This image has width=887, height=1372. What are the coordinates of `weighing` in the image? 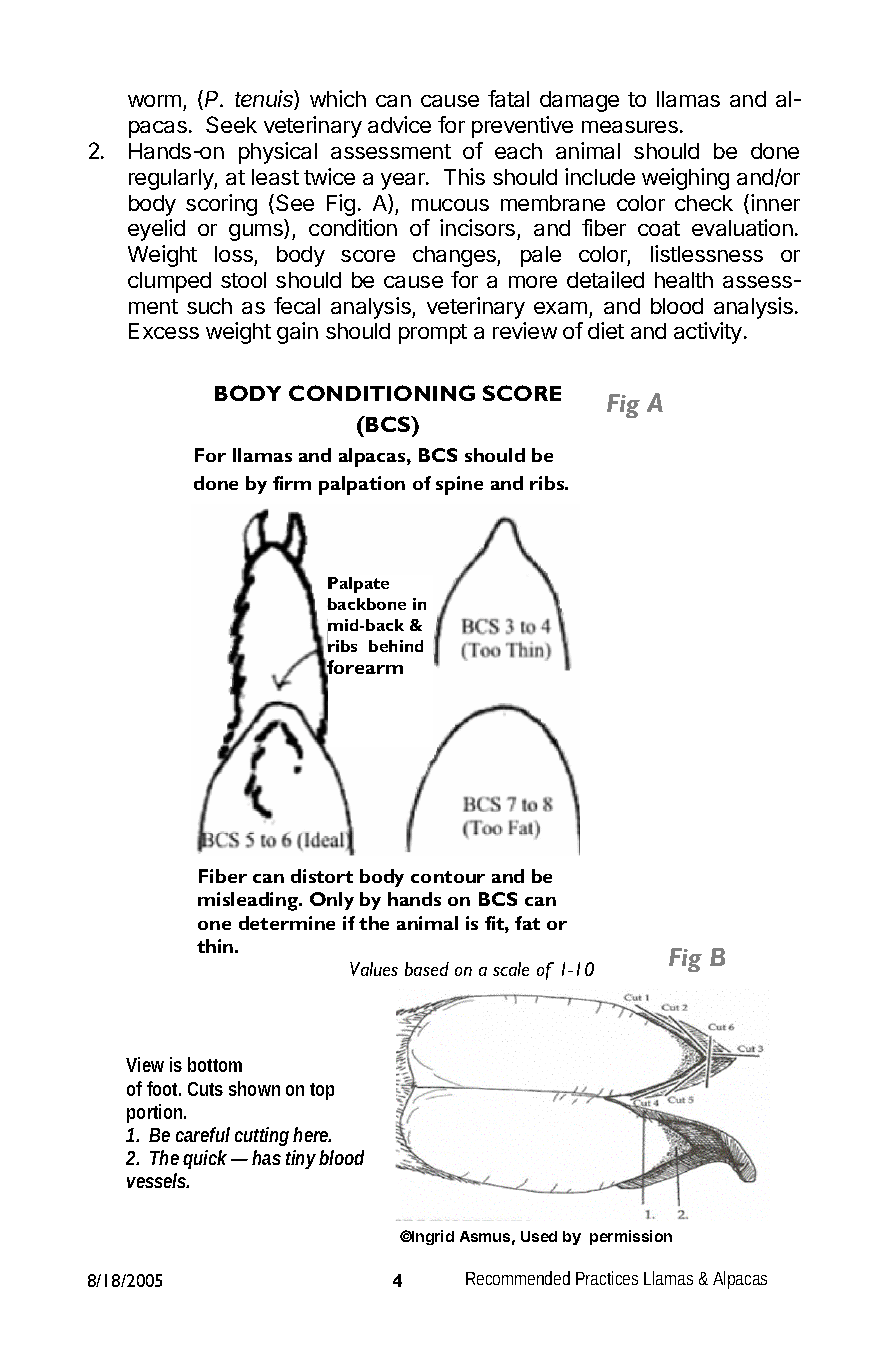 It's located at (685, 179).
